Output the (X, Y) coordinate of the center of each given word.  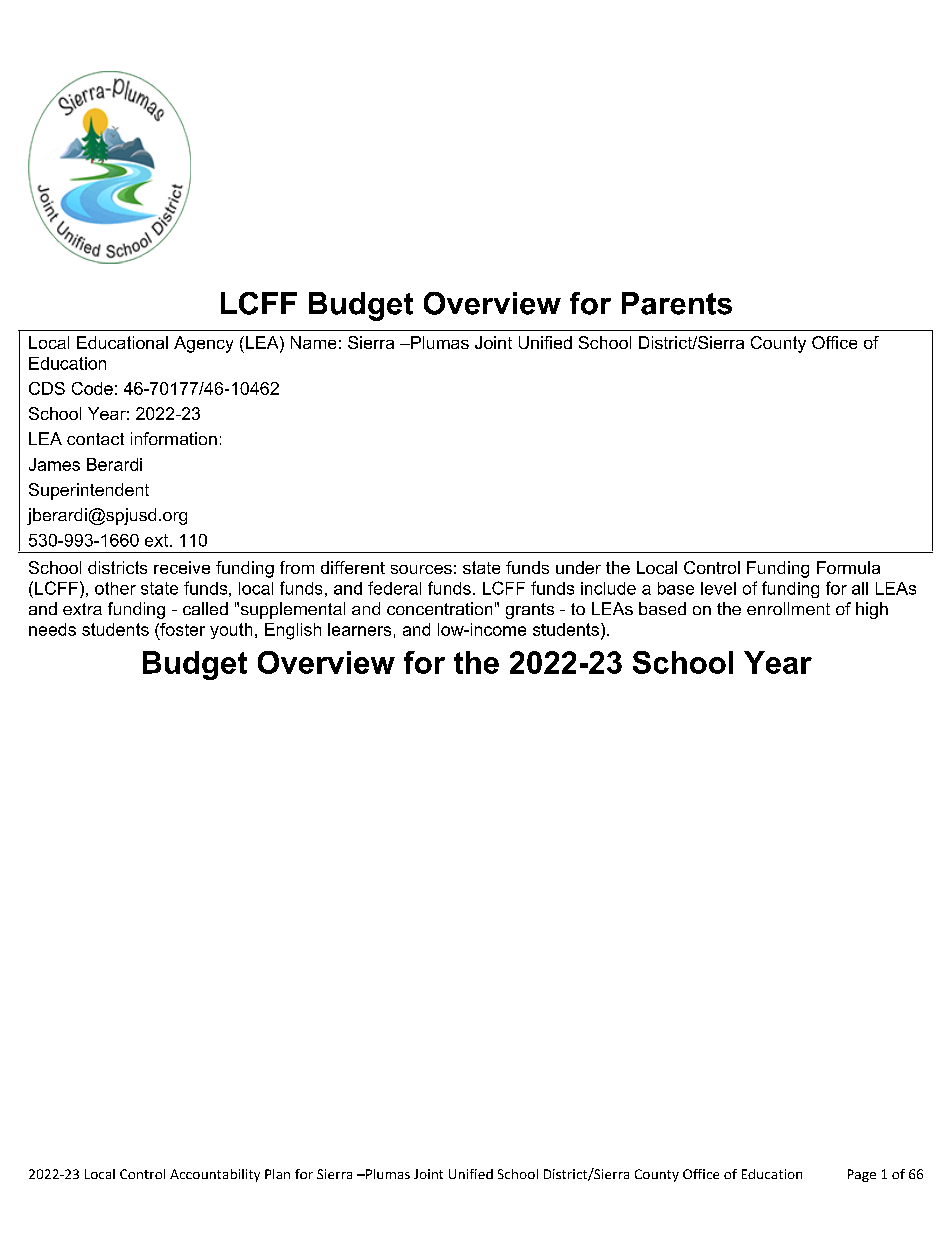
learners (359, 629)
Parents (677, 303)
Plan (277, 1174)
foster (181, 629)
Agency (203, 344)
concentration (439, 608)
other (115, 588)
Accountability (215, 1175)
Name (313, 342)
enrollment (788, 608)
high (872, 610)
